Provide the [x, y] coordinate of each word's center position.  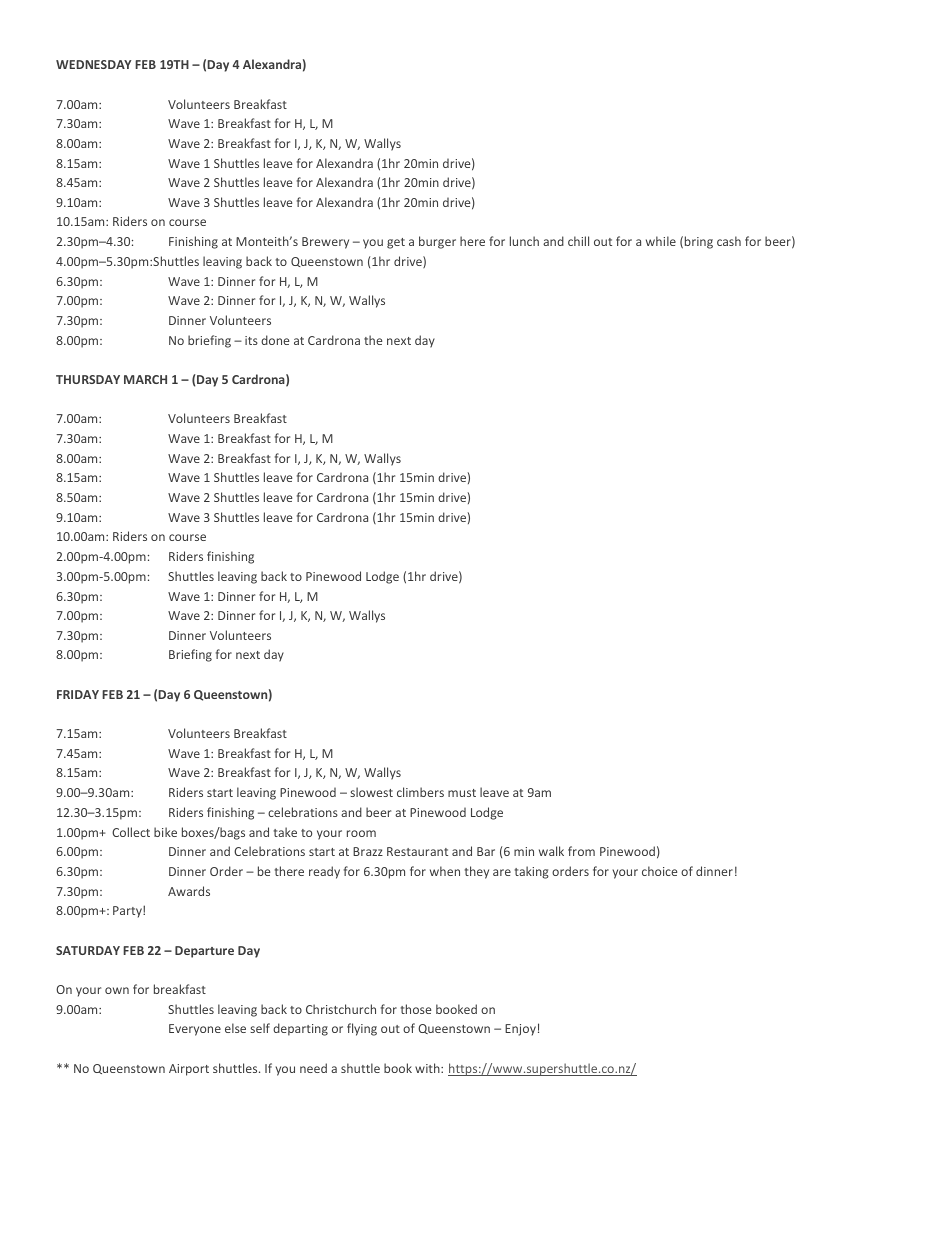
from [581, 851]
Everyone [195, 1030]
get [396, 243]
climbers [420, 792]
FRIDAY [78, 694]
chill [578, 241]
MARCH [145, 379]
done [275, 340]
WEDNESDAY [93, 64]
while [661, 241]
